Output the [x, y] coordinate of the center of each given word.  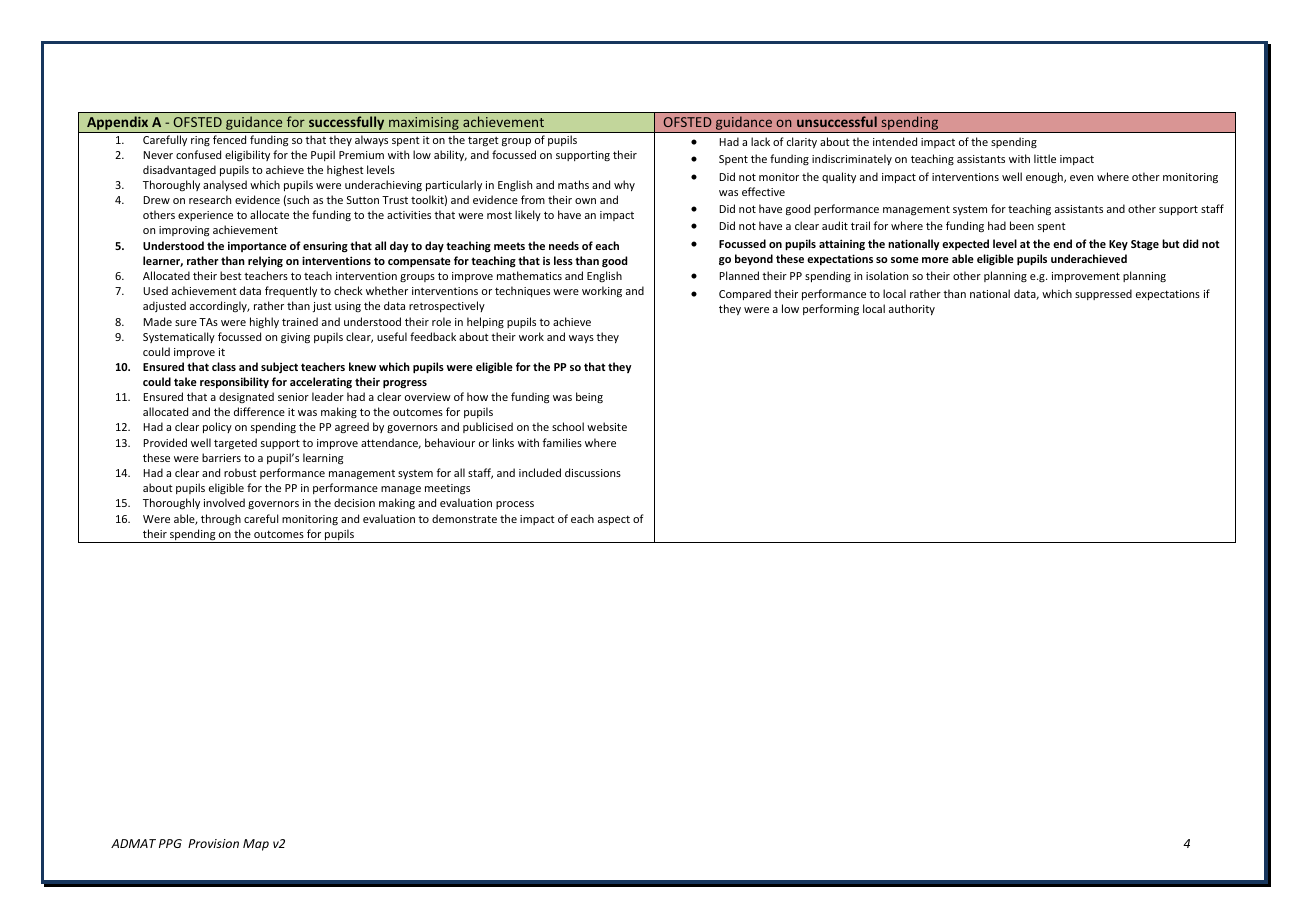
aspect [614, 520]
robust [240, 472]
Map [256, 845]
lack [760, 141]
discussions [593, 472]
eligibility [247, 156]
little [1045, 158]
